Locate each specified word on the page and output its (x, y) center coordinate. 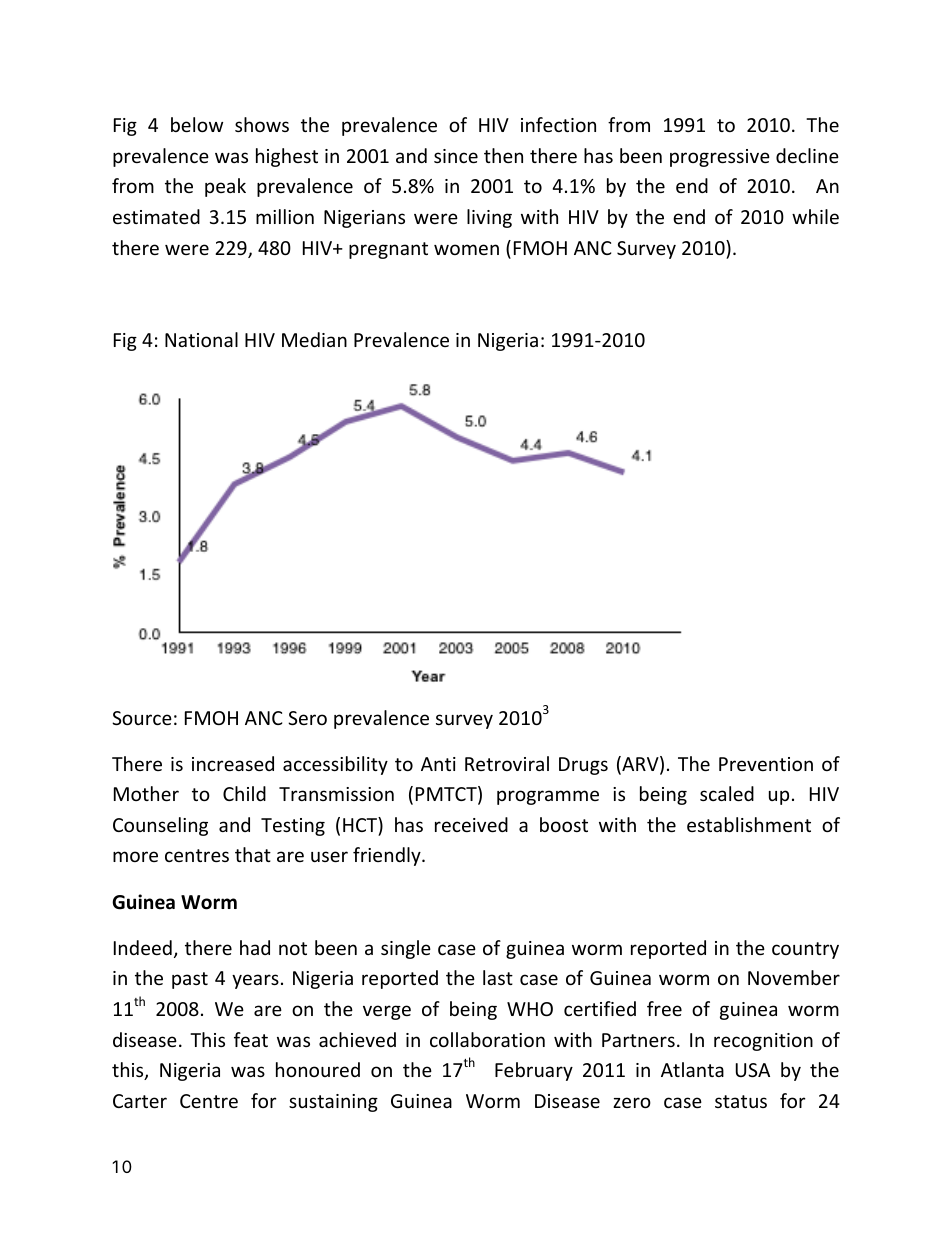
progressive (720, 158)
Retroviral (507, 763)
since (456, 156)
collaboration (487, 1039)
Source (142, 718)
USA (753, 1070)
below (197, 124)
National (201, 339)
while (815, 216)
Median (314, 339)
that (253, 854)
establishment (749, 824)
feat (251, 1039)
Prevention (766, 764)
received (471, 824)
